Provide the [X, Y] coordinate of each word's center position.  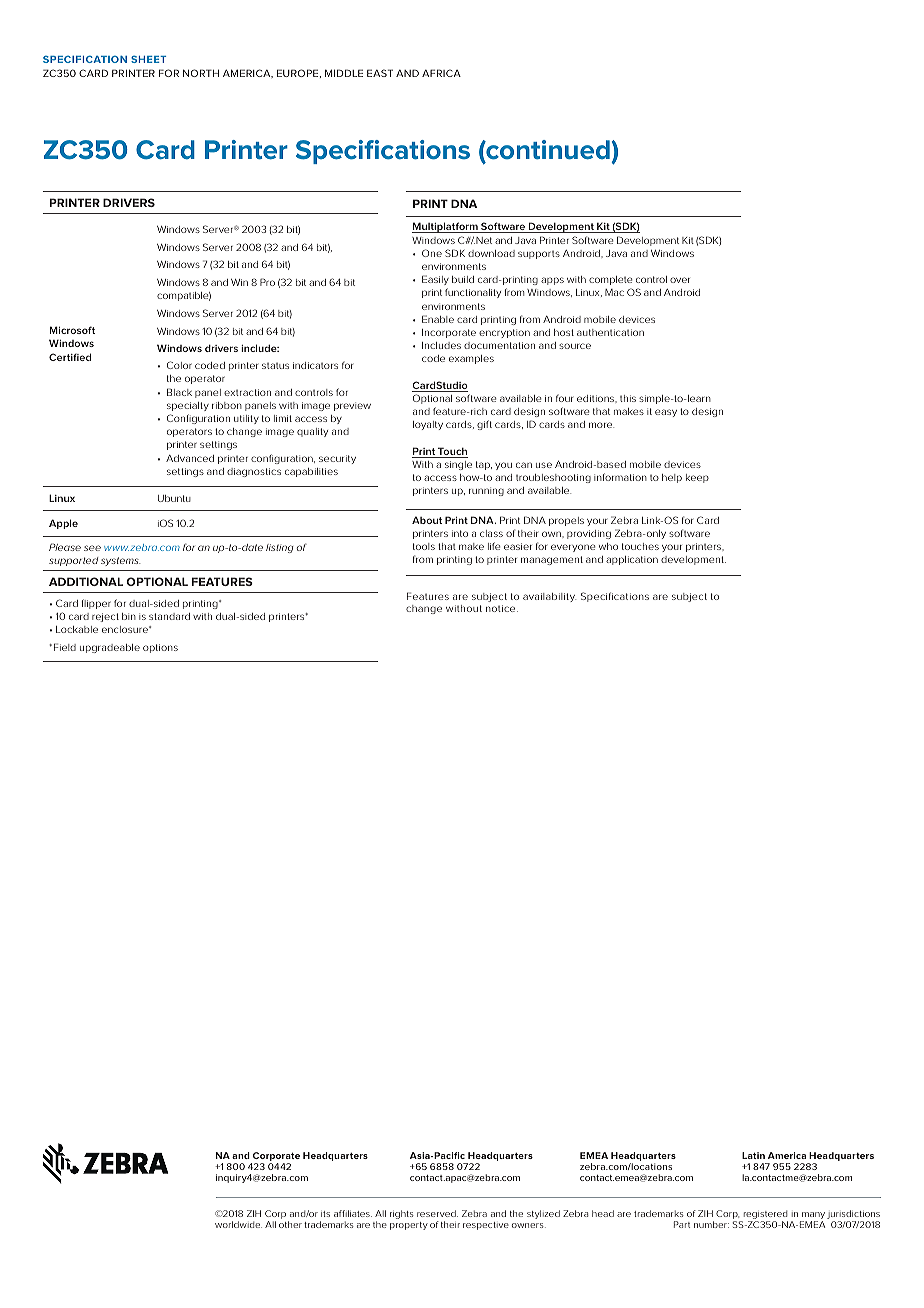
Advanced [190, 458]
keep [697, 478]
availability [549, 597]
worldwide [238, 1224]
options [160, 648]
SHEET [148, 59]
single [458, 465]
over [680, 280]
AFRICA [441, 73]
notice [502, 608]
